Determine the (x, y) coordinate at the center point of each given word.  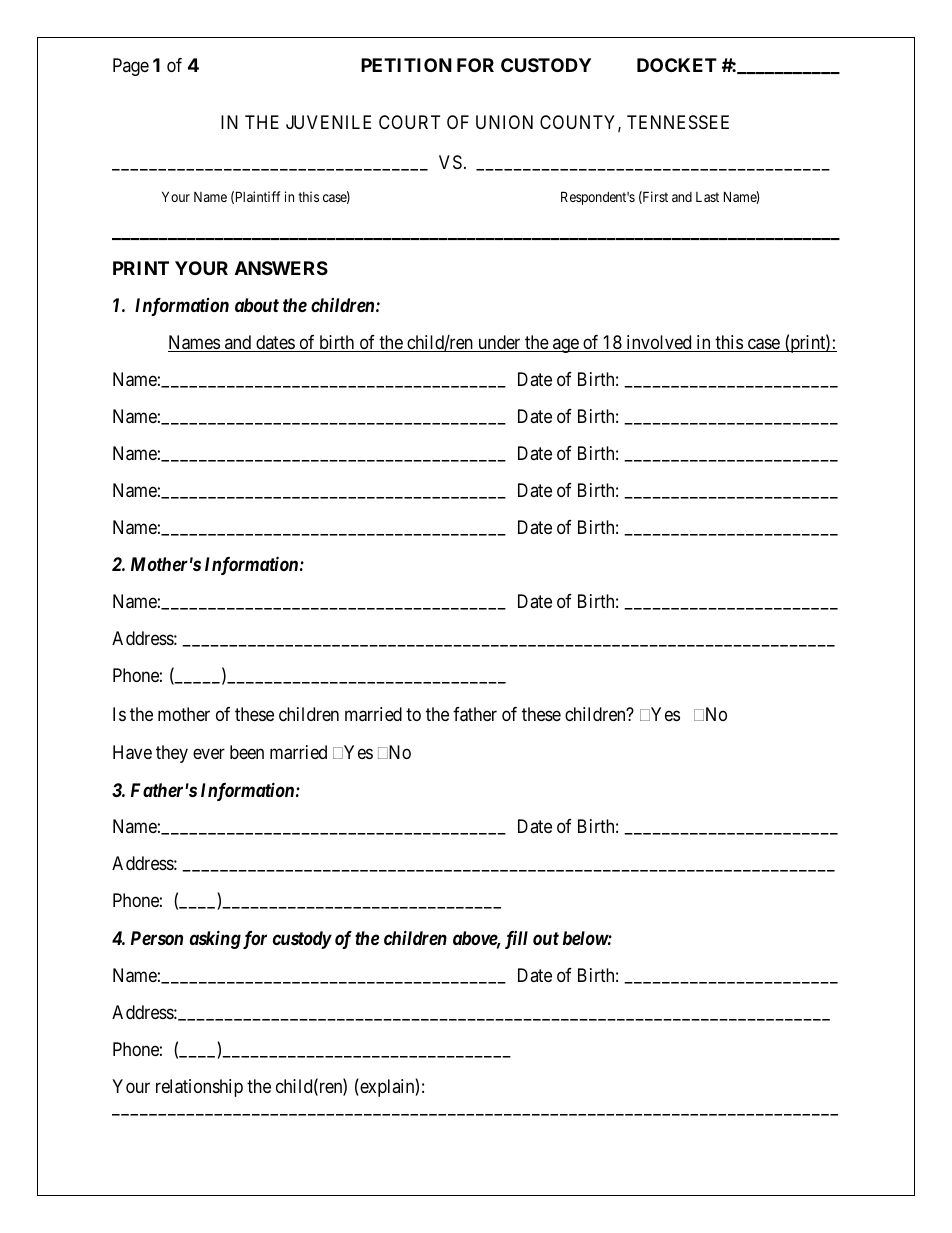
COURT (409, 122)
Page (131, 67)
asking (215, 939)
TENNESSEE (678, 122)
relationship (199, 1088)
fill (516, 940)
